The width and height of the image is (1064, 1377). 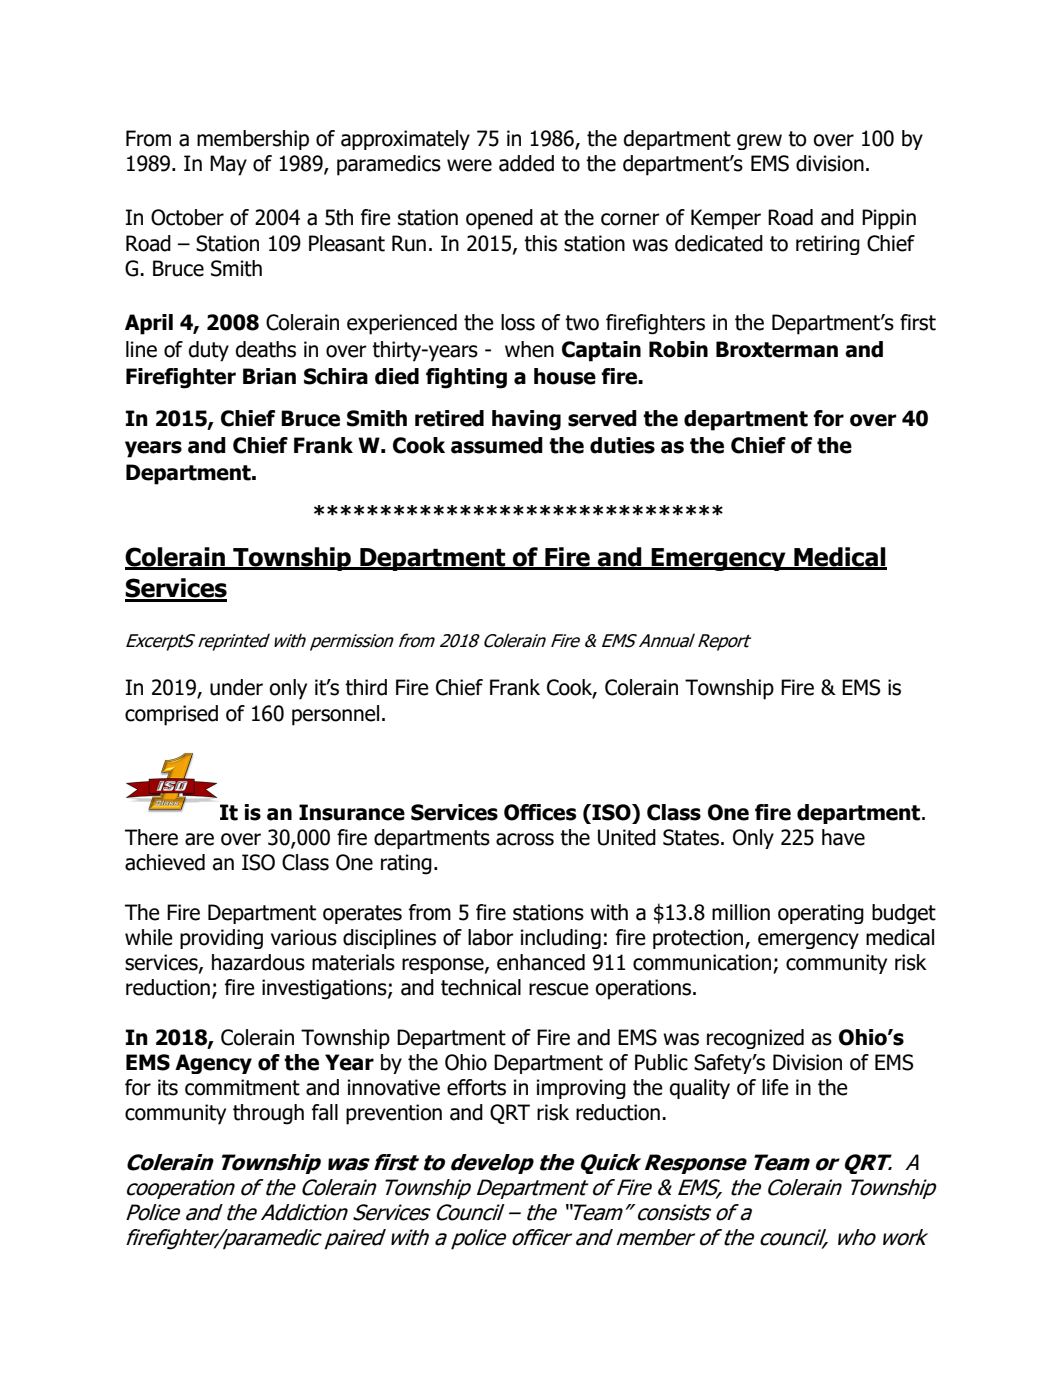 What do you see at coordinates (843, 837) in the image?
I see `have` at bounding box center [843, 837].
